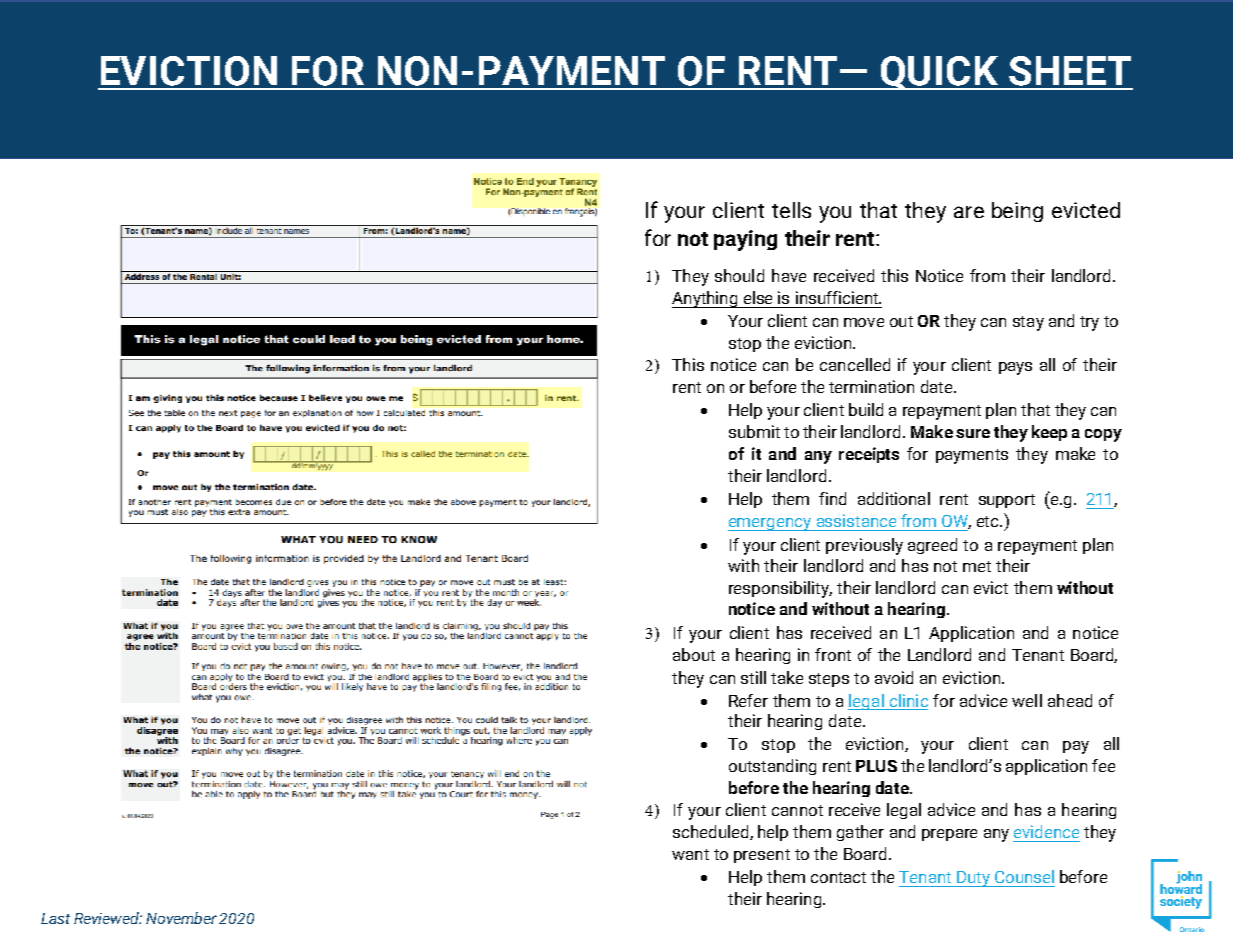  Describe the element at coordinates (706, 299) in the screenshot. I see `Anything` at that location.
